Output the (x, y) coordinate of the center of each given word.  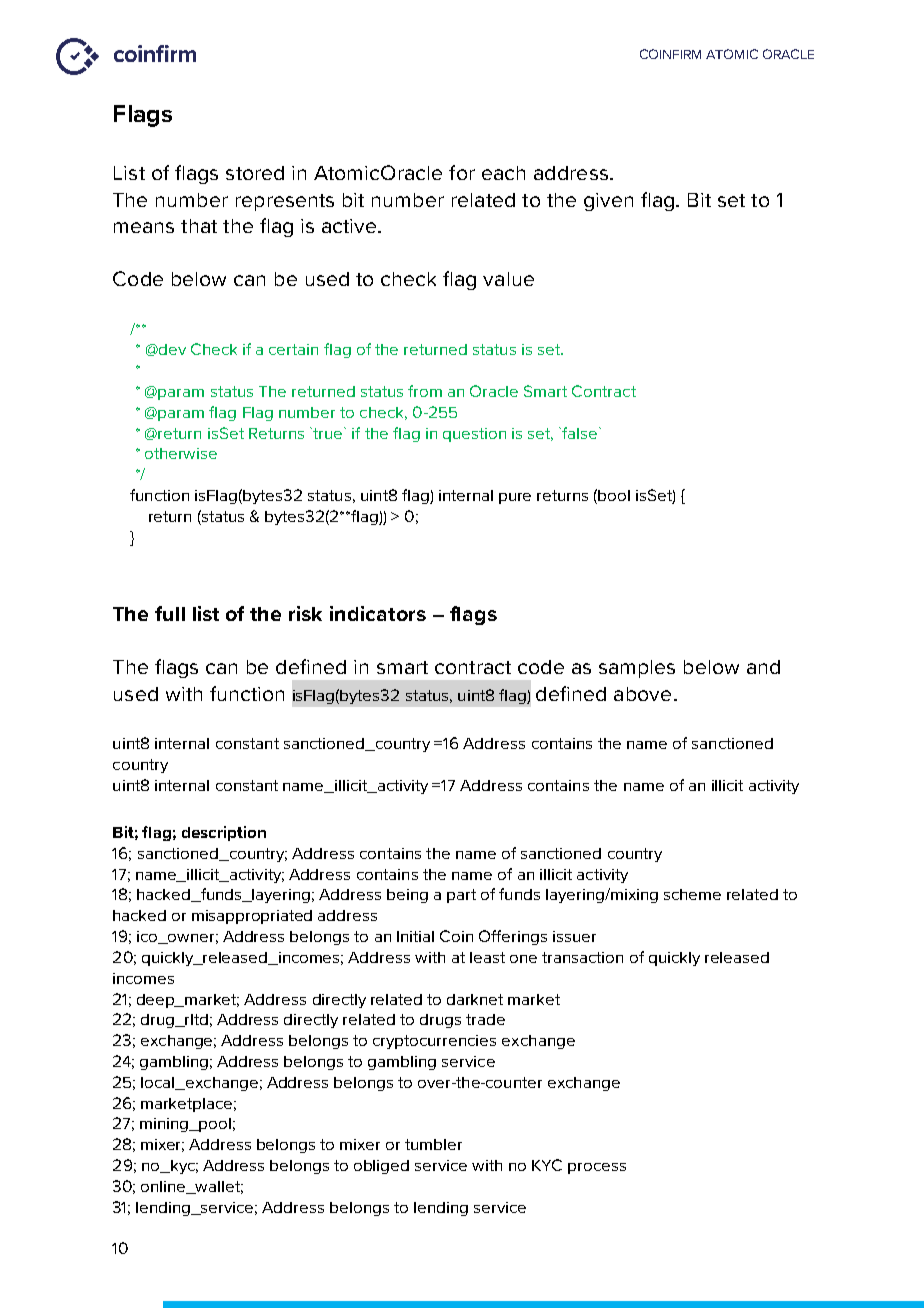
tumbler (433, 1144)
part (461, 896)
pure (515, 498)
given (608, 202)
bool (614, 495)
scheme (692, 894)
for (462, 172)
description (224, 833)
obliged (381, 1167)
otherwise (181, 453)
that (199, 226)
